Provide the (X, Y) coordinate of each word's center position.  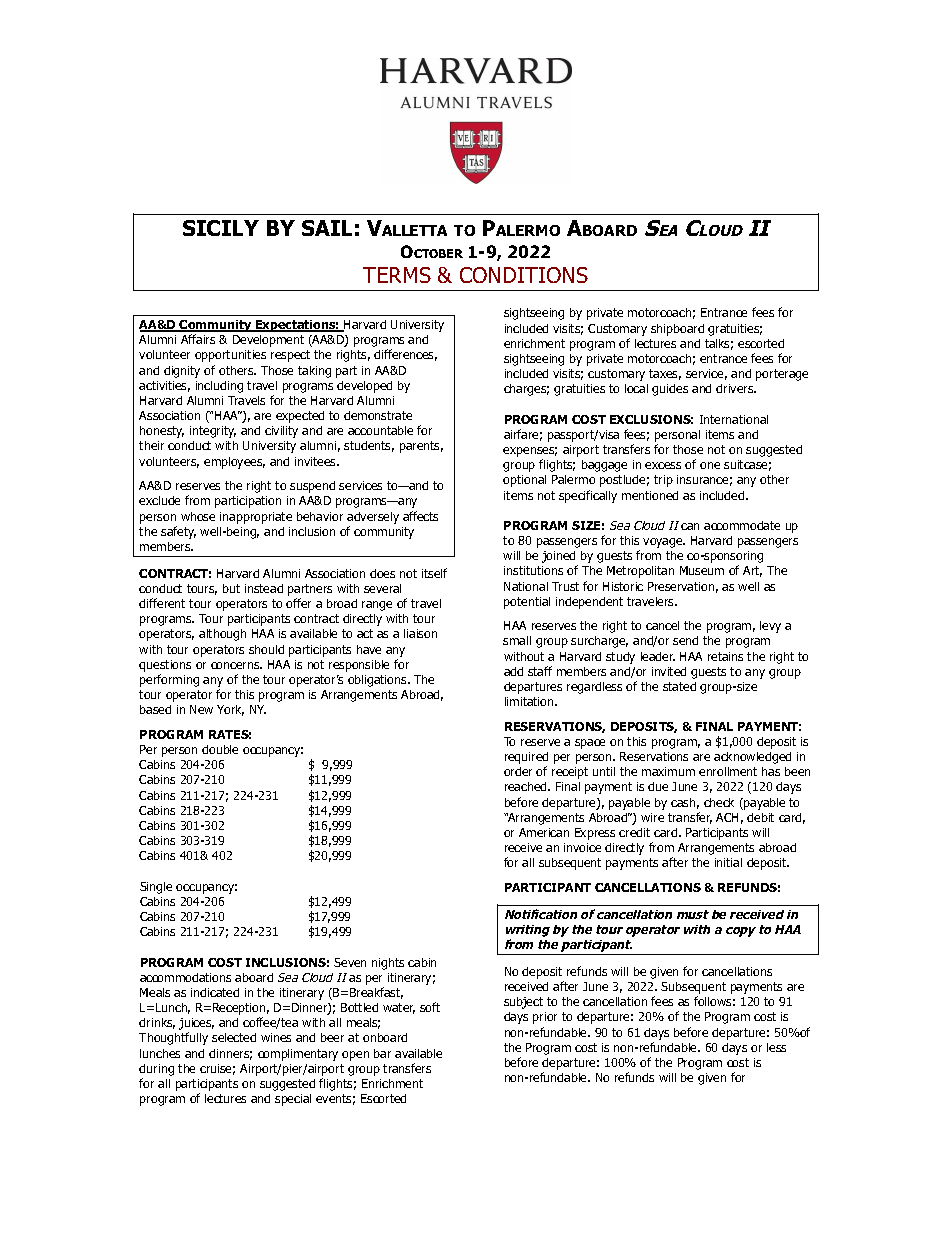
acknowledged (752, 758)
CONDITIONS (524, 275)
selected (234, 1037)
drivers (736, 388)
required (526, 759)
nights (388, 964)
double (220, 749)
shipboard (677, 330)
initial (728, 862)
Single (156, 888)
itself (434, 573)
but (231, 588)
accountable (380, 430)
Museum (702, 570)
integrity (213, 432)
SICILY (221, 228)
